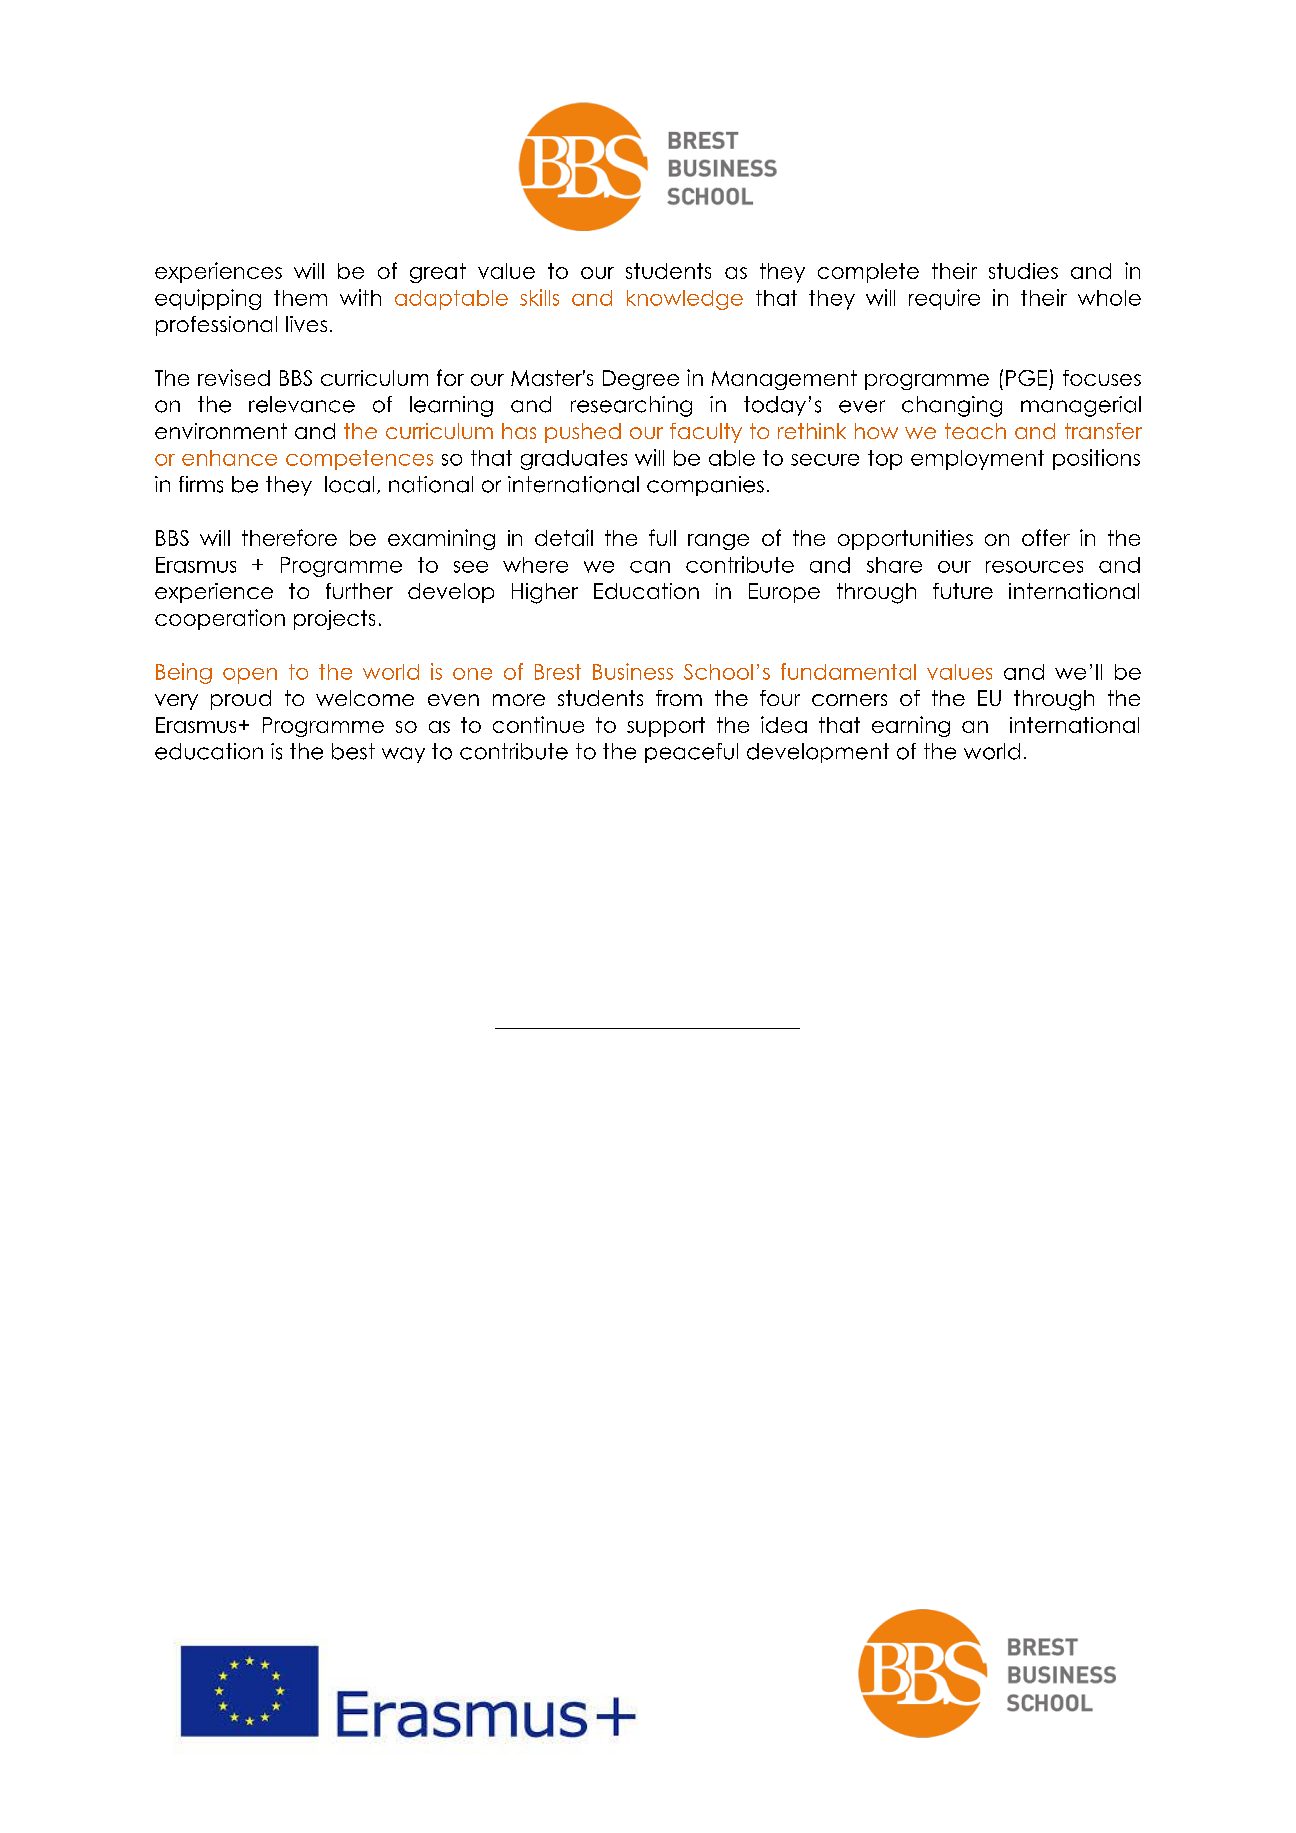 The image size is (1296, 1833). What do you see at coordinates (289, 537) in the screenshot?
I see `therefore` at bounding box center [289, 537].
